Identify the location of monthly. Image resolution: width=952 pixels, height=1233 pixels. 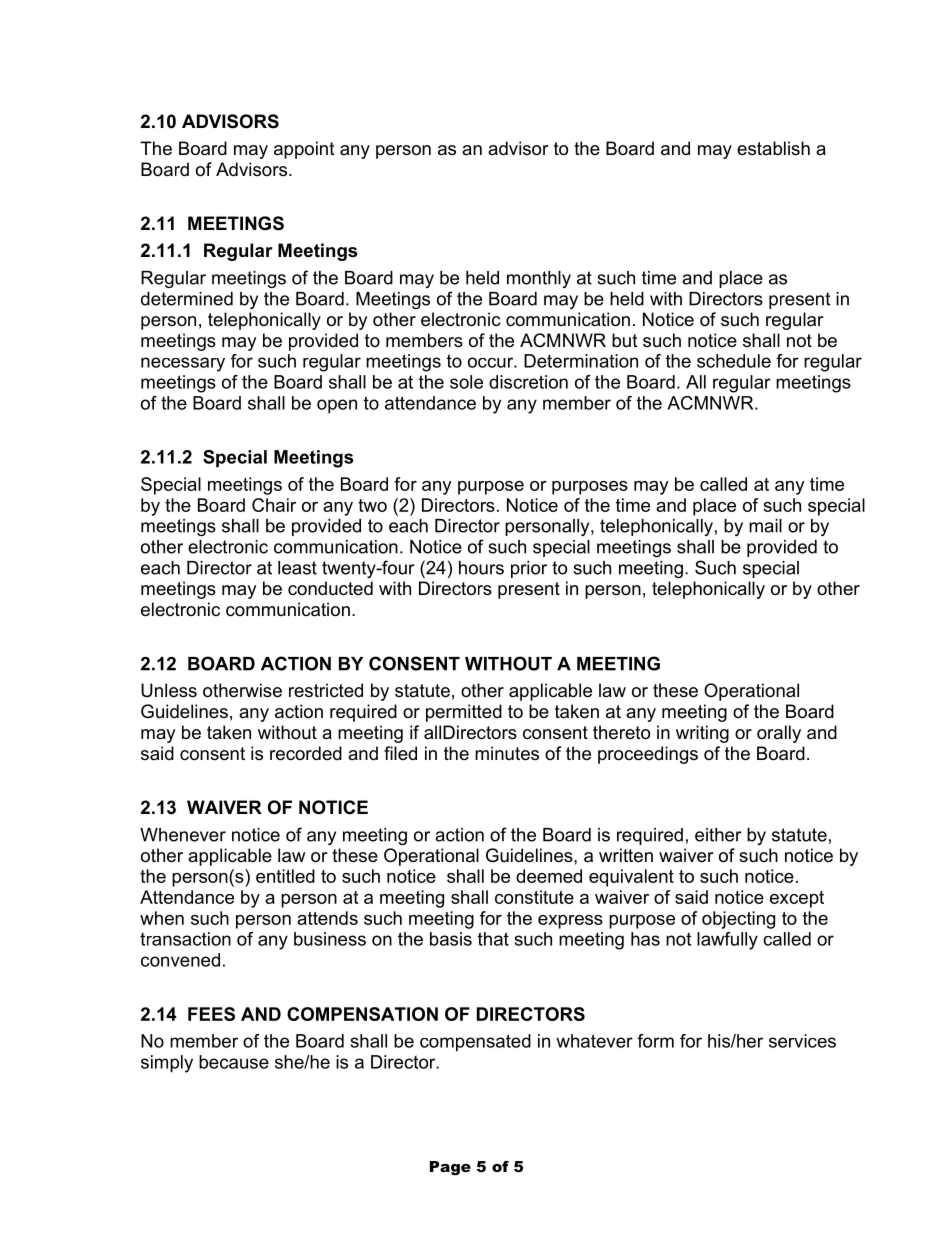
(539, 279).
